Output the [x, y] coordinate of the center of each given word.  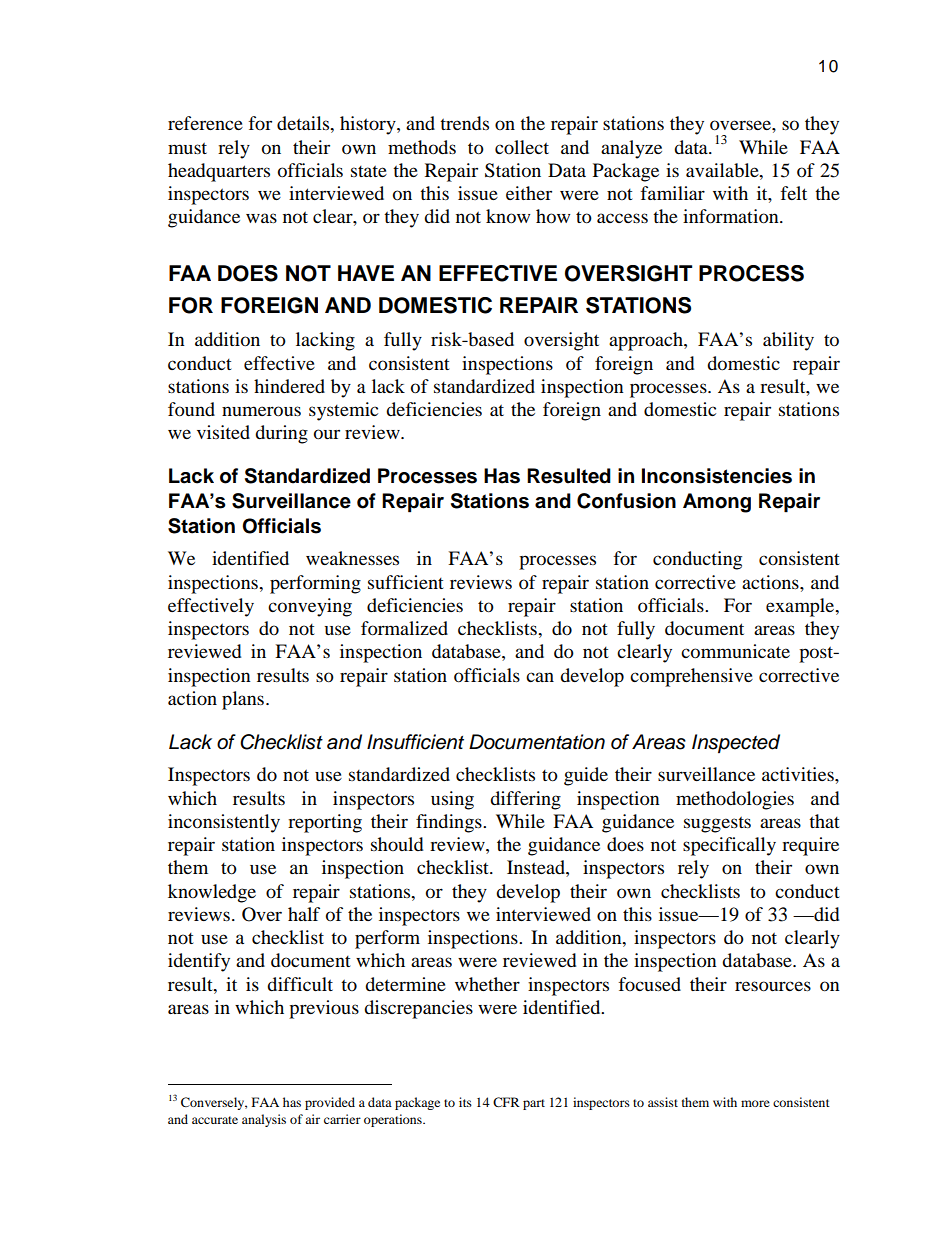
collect [522, 147]
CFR [506, 1102]
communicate [735, 651]
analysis [264, 1120]
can [540, 677]
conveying [310, 607]
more [755, 1103]
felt [794, 193]
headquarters [219, 172]
